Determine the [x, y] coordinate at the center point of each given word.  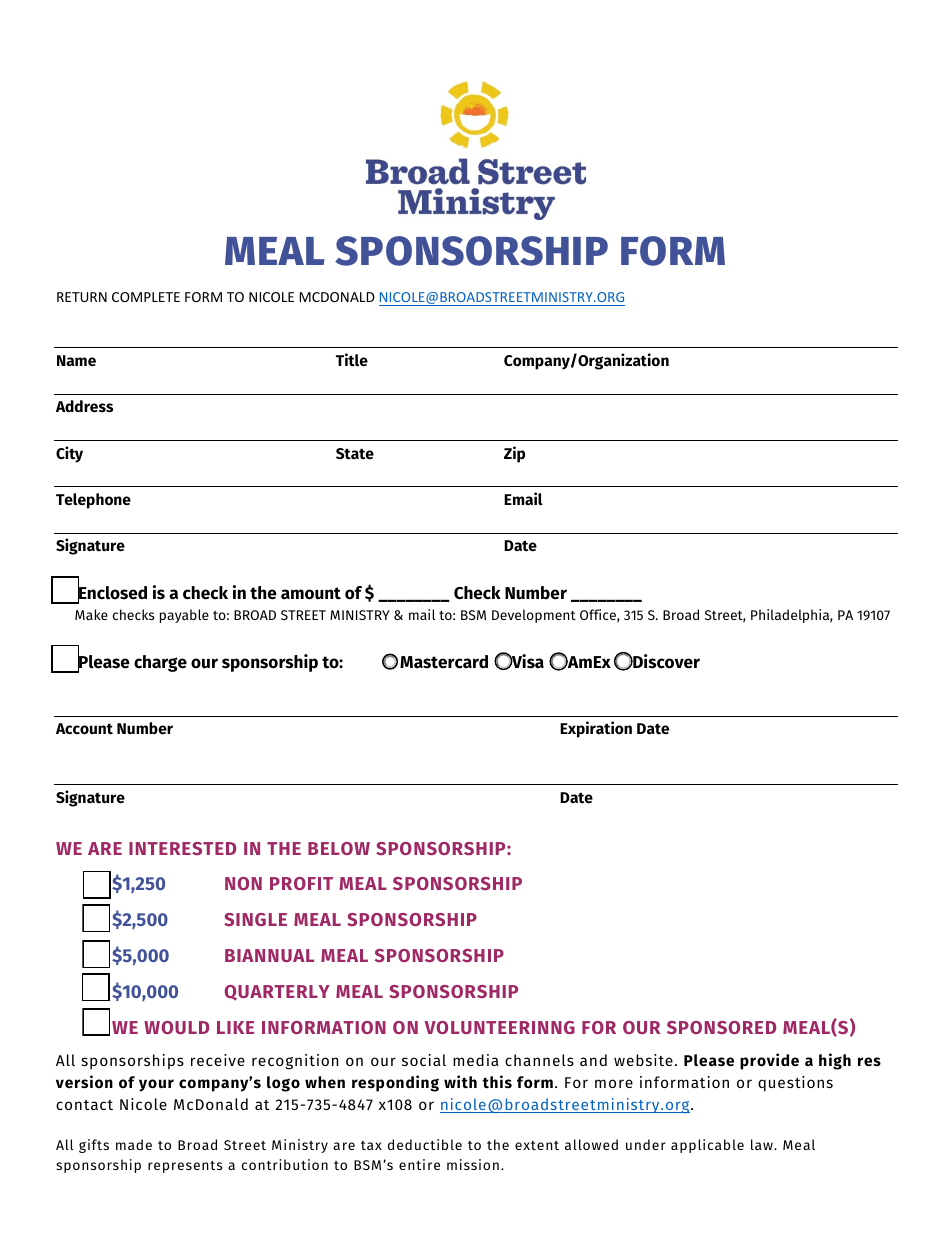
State [355, 454]
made [134, 1144]
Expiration [596, 729]
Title [352, 360]
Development [534, 616]
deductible [425, 1144]
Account [84, 729]
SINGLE [255, 919]
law [763, 1144]
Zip [514, 454]
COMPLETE [146, 297]
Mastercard [444, 662]
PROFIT [301, 883]
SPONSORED [721, 1027]
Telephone [93, 501]
